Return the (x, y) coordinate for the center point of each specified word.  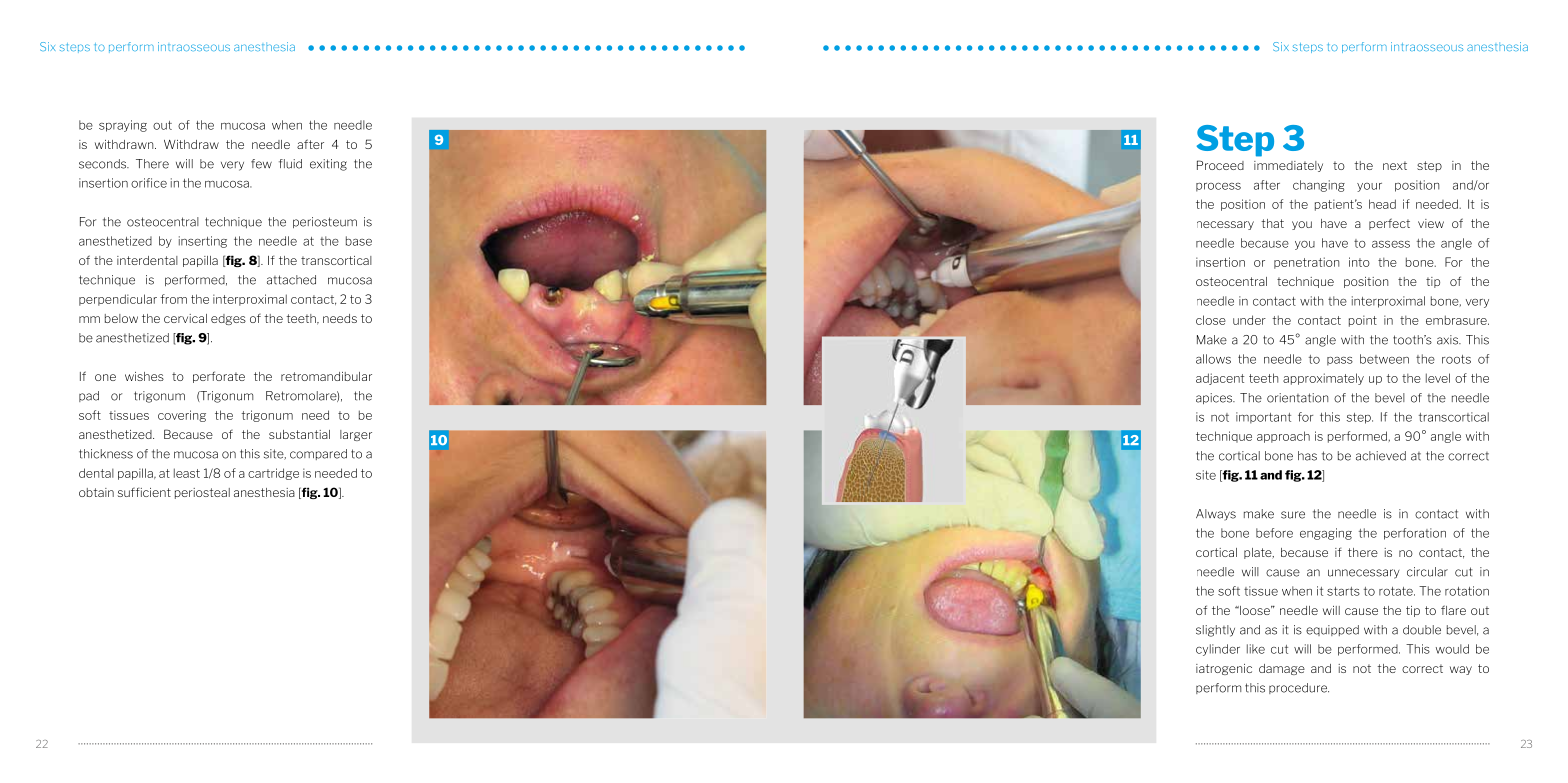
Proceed (1220, 165)
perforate (219, 377)
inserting (203, 242)
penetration (1306, 263)
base (359, 241)
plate (1259, 553)
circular (1427, 572)
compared (318, 454)
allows (1213, 359)
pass (1340, 361)
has (1307, 456)
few (261, 164)
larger (356, 435)
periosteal (202, 493)
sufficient (144, 492)
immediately (1288, 166)
